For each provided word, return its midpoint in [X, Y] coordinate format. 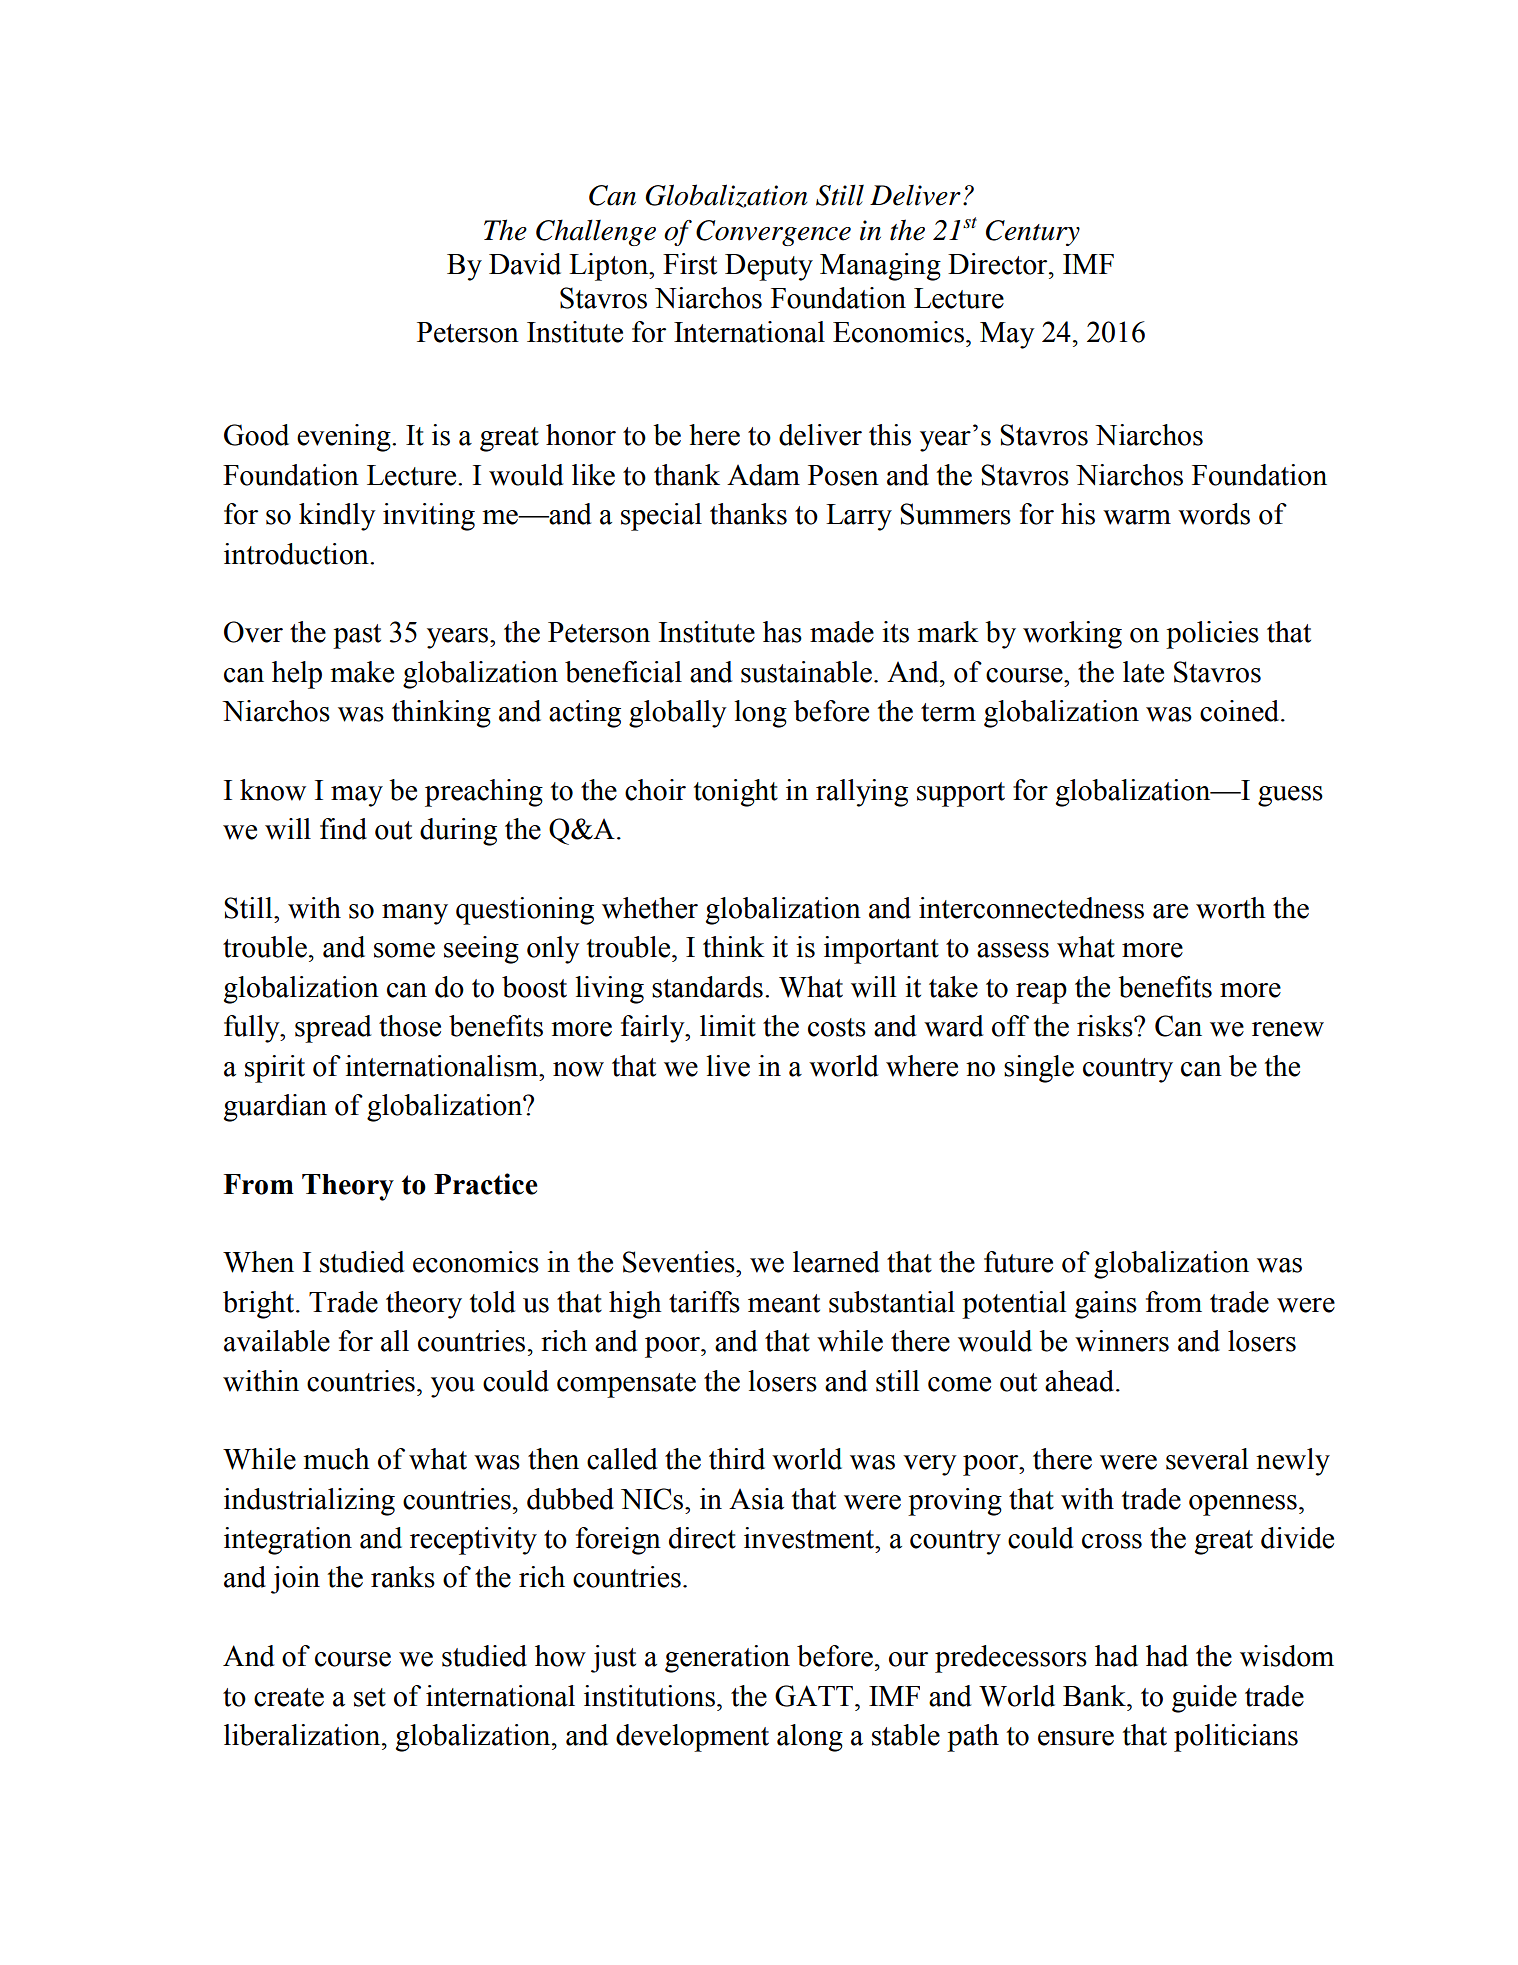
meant [784, 1303]
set [370, 1697]
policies [1212, 635]
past [357, 636]
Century [1033, 233]
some [404, 950]
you [453, 1387]
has [782, 632]
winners [1122, 1341]
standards [707, 987]
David [525, 264]
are [1170, 911]
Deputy [769, 267]
